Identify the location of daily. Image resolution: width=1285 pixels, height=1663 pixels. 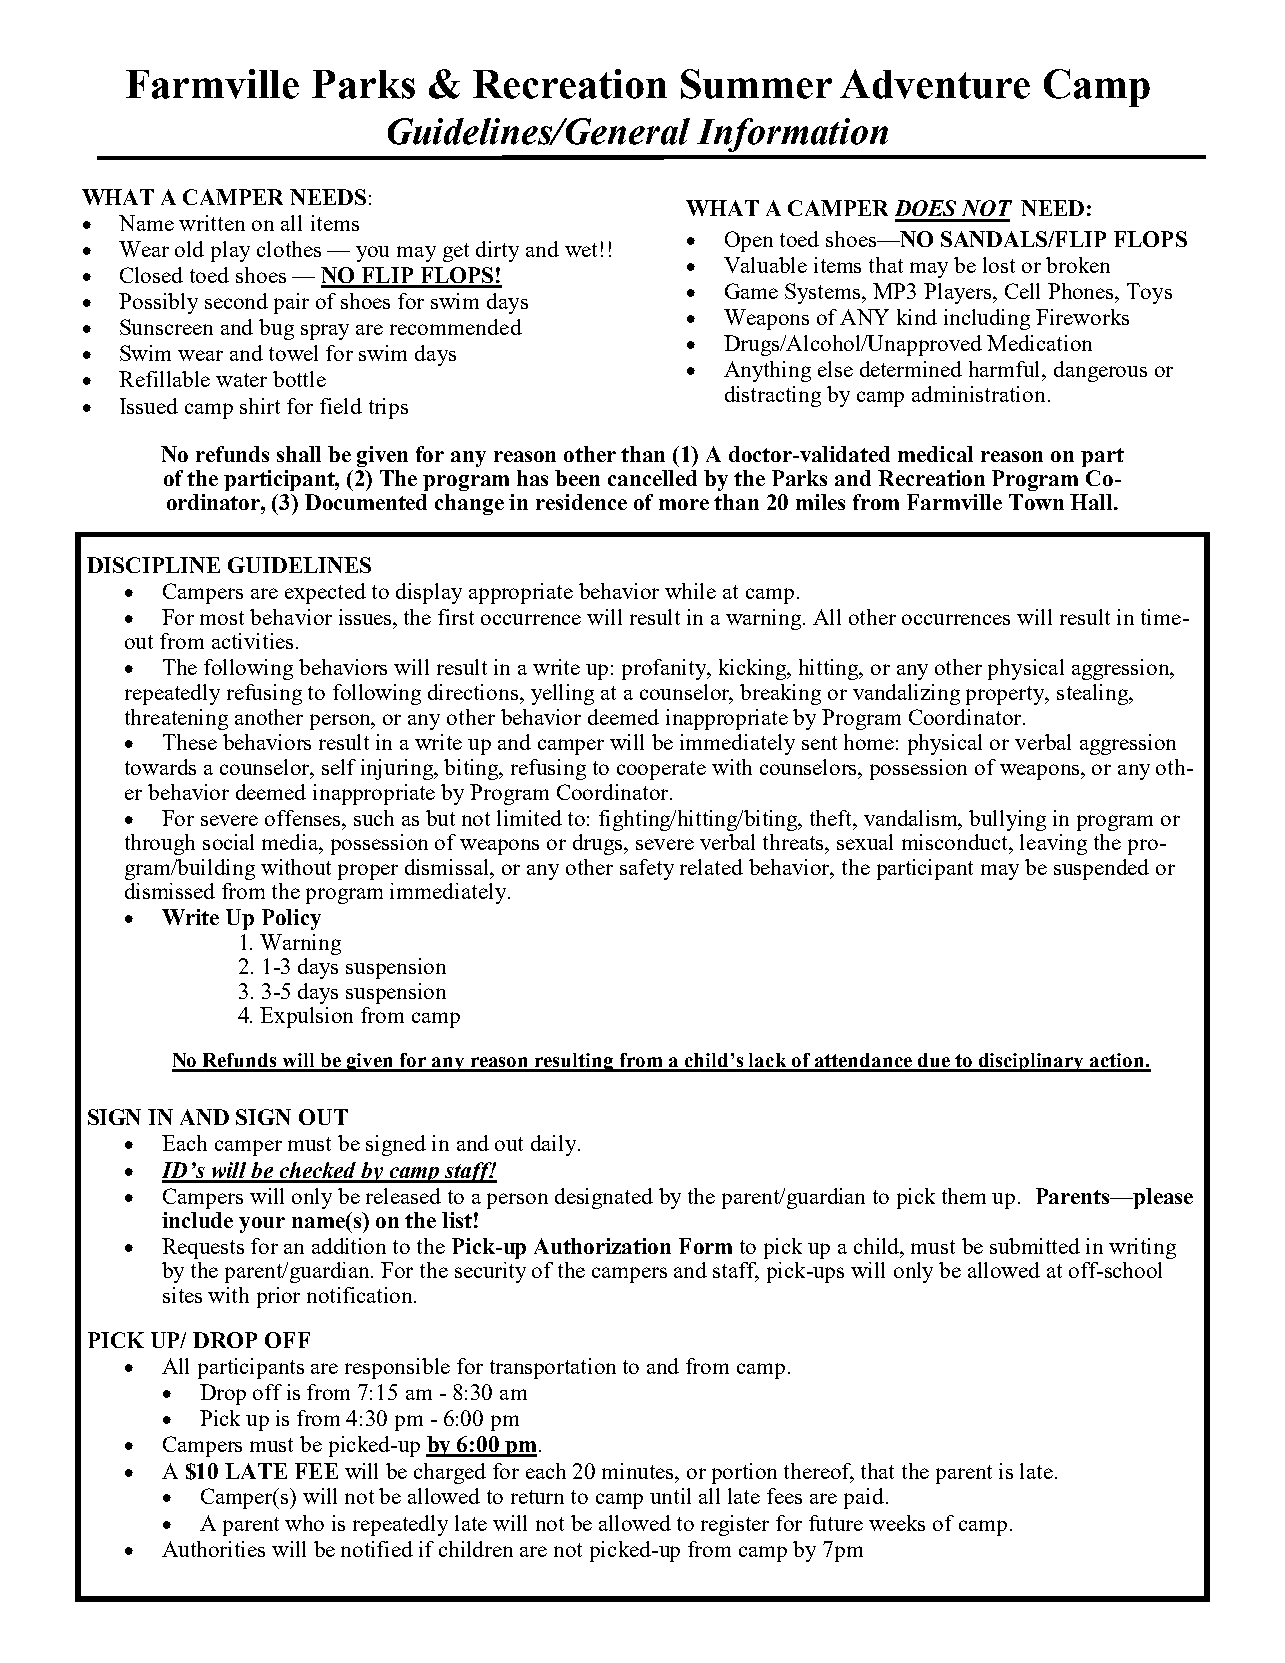
(555, 1145).
